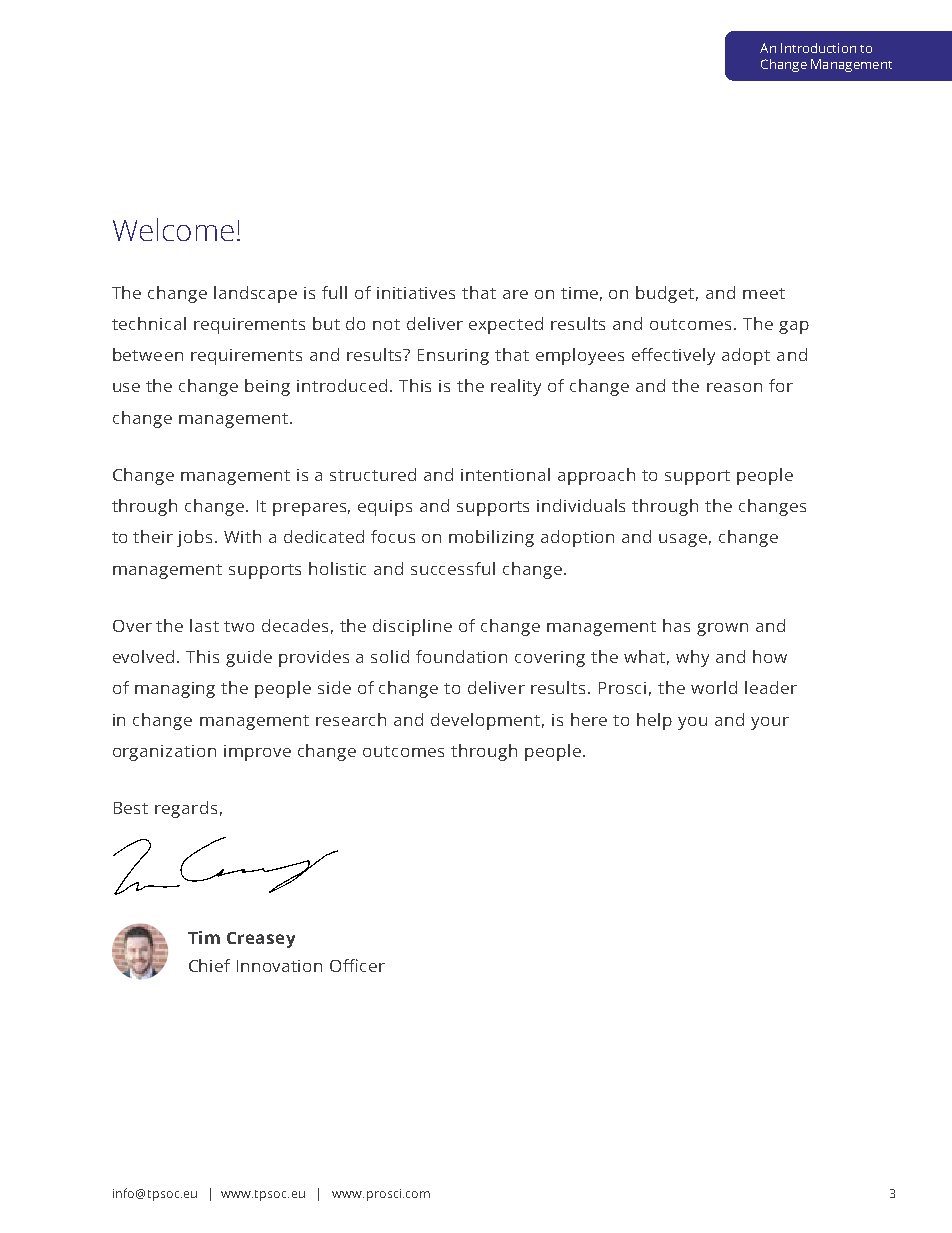 The width and height of the document is (952, 1233). Describe the element at coordinates (461, 656) in the document. I see `foundation` at that location.
